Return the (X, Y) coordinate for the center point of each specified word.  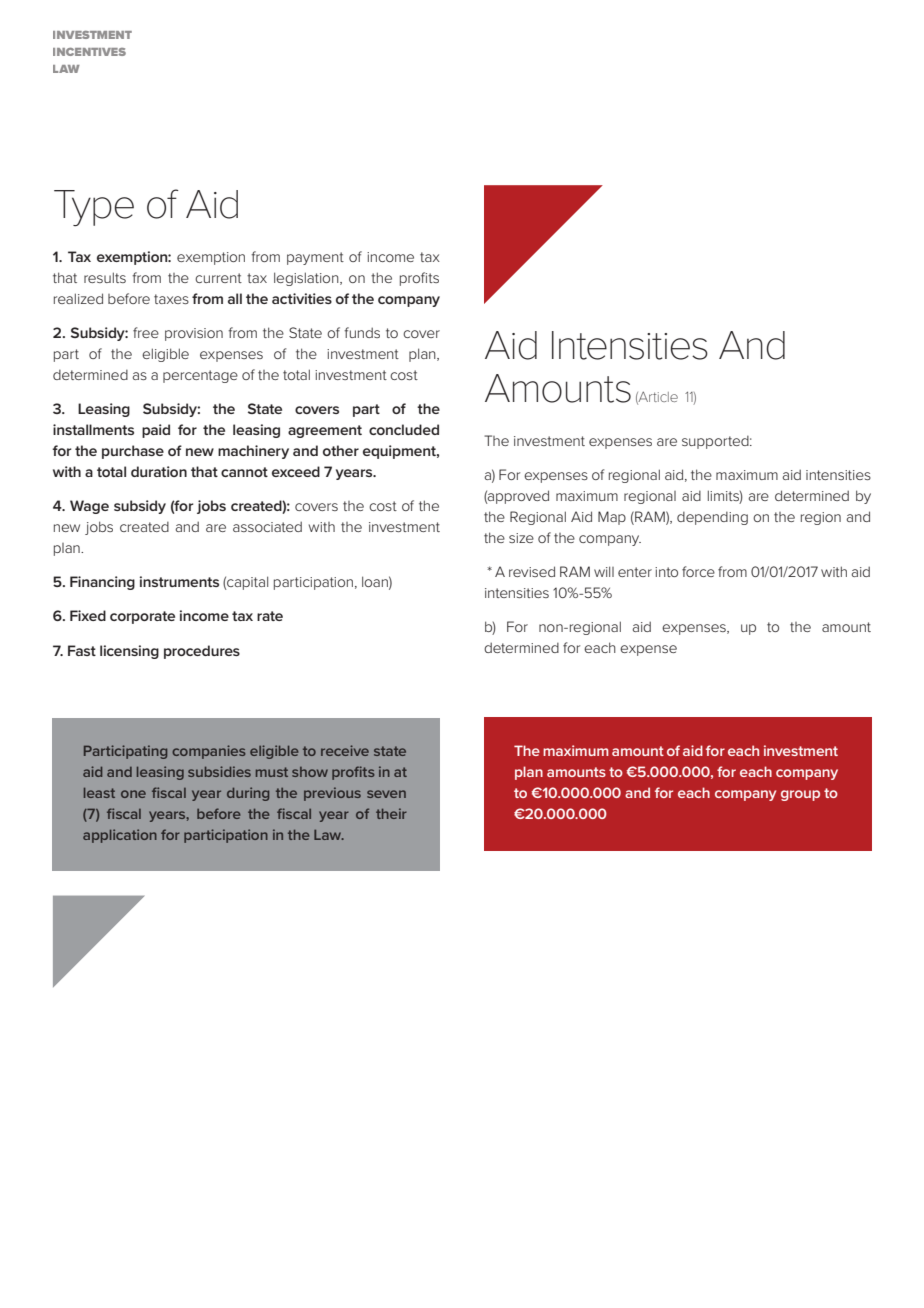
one (133, 794)
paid (156, 431)
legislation (307, 279)
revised (532, 571)
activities (302, 298)
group (800, 795)
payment (315, 258)
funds (362, 332)
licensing (129, 652)
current (218, 278)
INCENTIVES (89, 52)
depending (712, 518)
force (698, 571)
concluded (404, 429)
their (391, 813)
